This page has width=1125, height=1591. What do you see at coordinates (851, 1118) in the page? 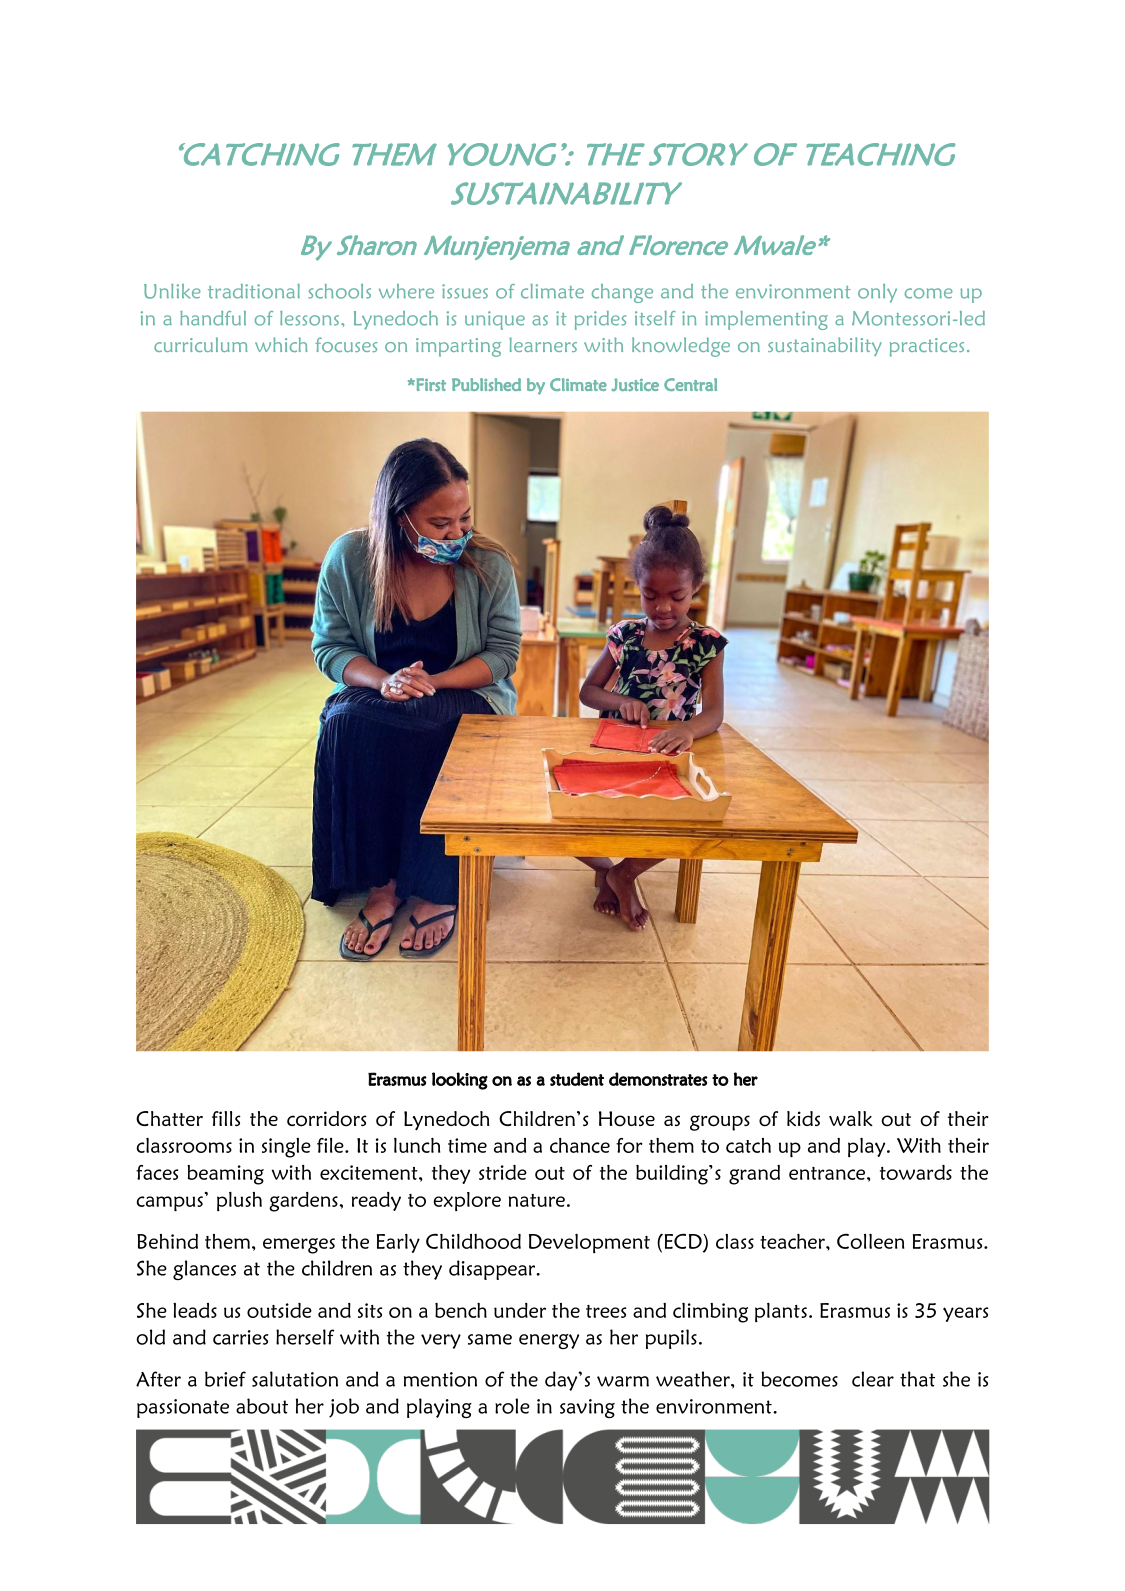
I see `walk` at bounding box center [851, 1118].
